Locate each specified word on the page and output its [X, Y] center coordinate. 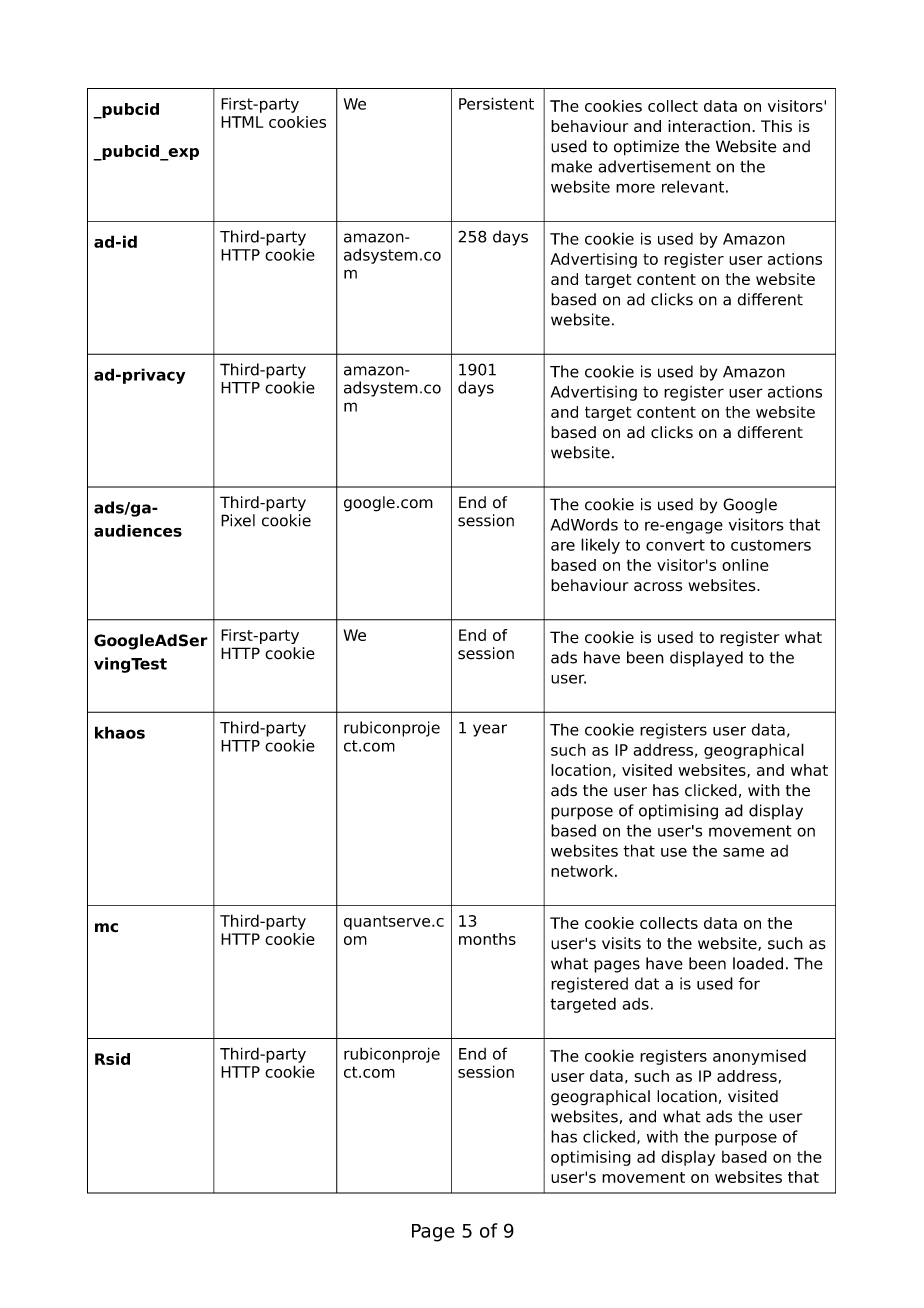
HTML [242, 122]
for [749, 983]
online [745, 565]
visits [621, 943]
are [563, 546]
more [635, 188]
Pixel [238, 520]
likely [600, 546]
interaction [709, 126]
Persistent [496, 103]
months [487, 939]
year [490, 730]
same [743, 852]
